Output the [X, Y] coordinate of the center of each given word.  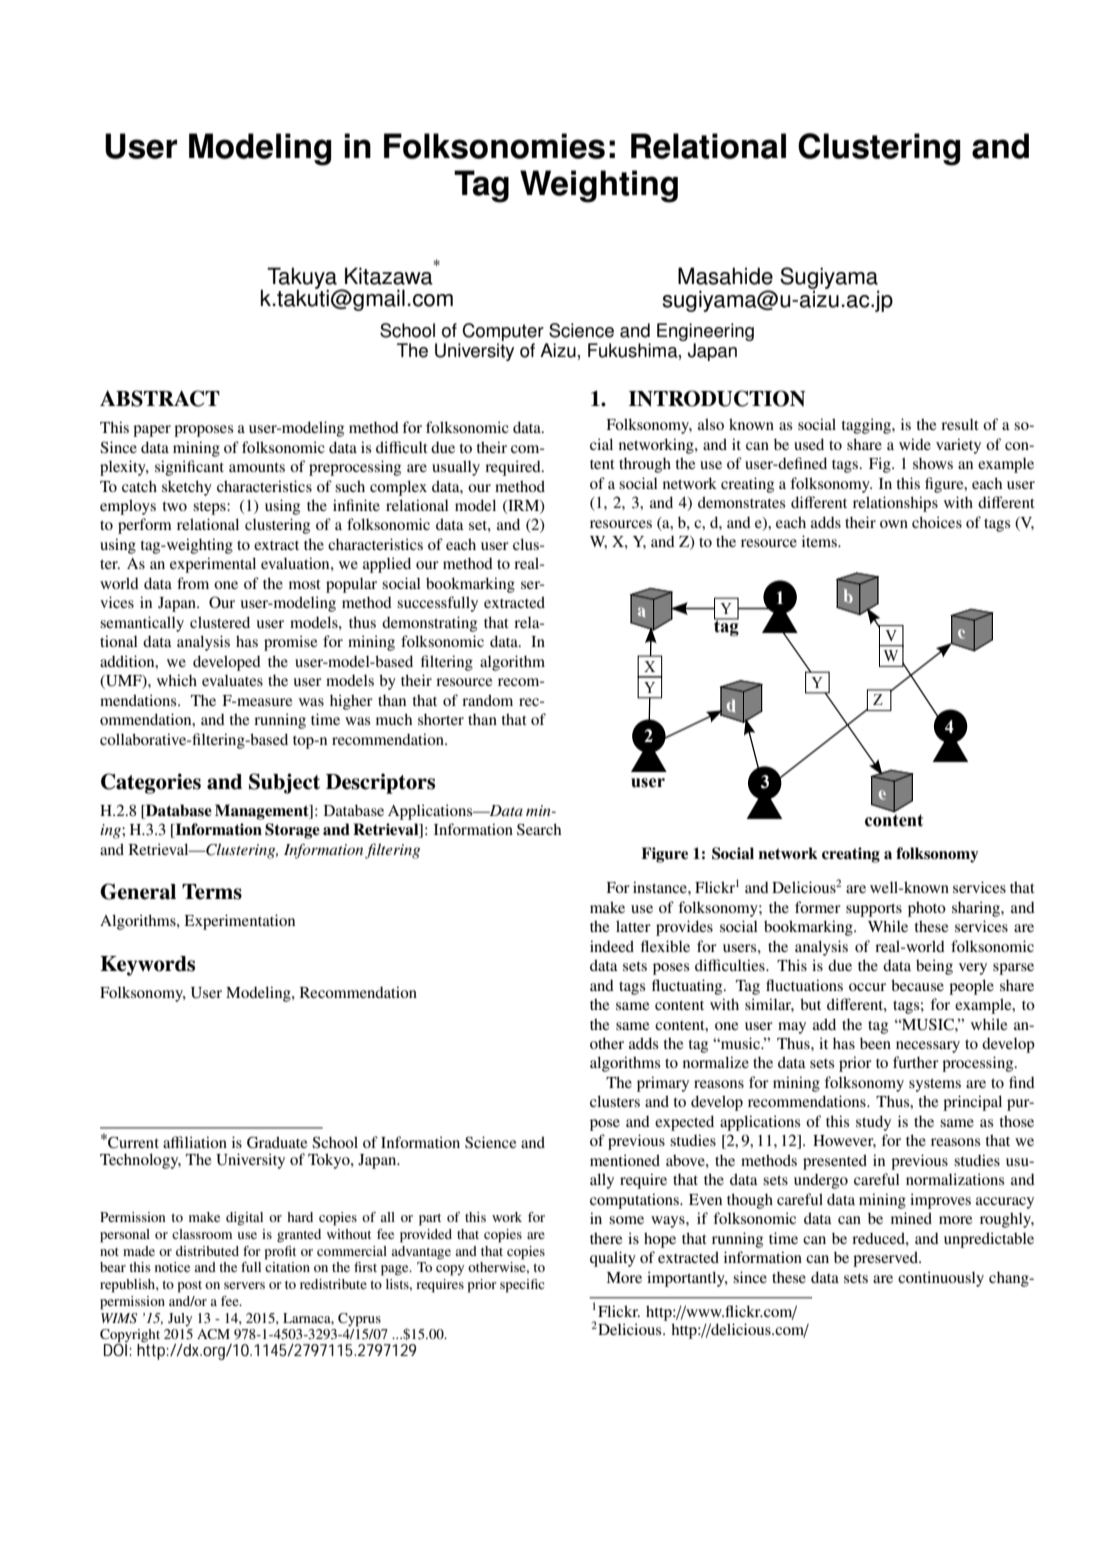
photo [927, 909]
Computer [504, 333]
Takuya [303, 279]
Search [539, 829]
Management [263, 812]
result [960, 424]
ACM [213, 1334]
